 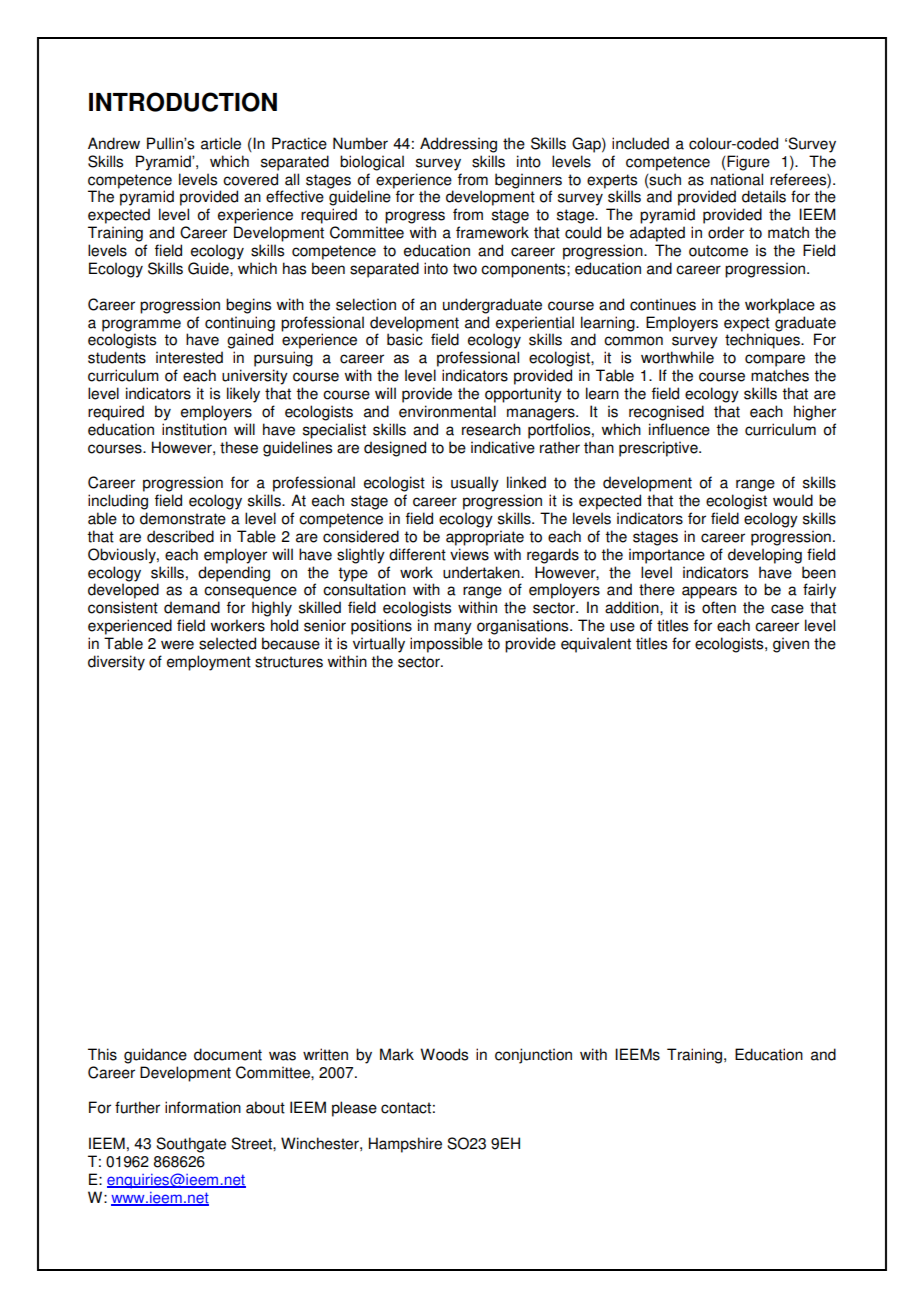 What do you see at coordinates (458, 145) in the screenshot?
I see `Addressing` at bounding box center [458, 145].
